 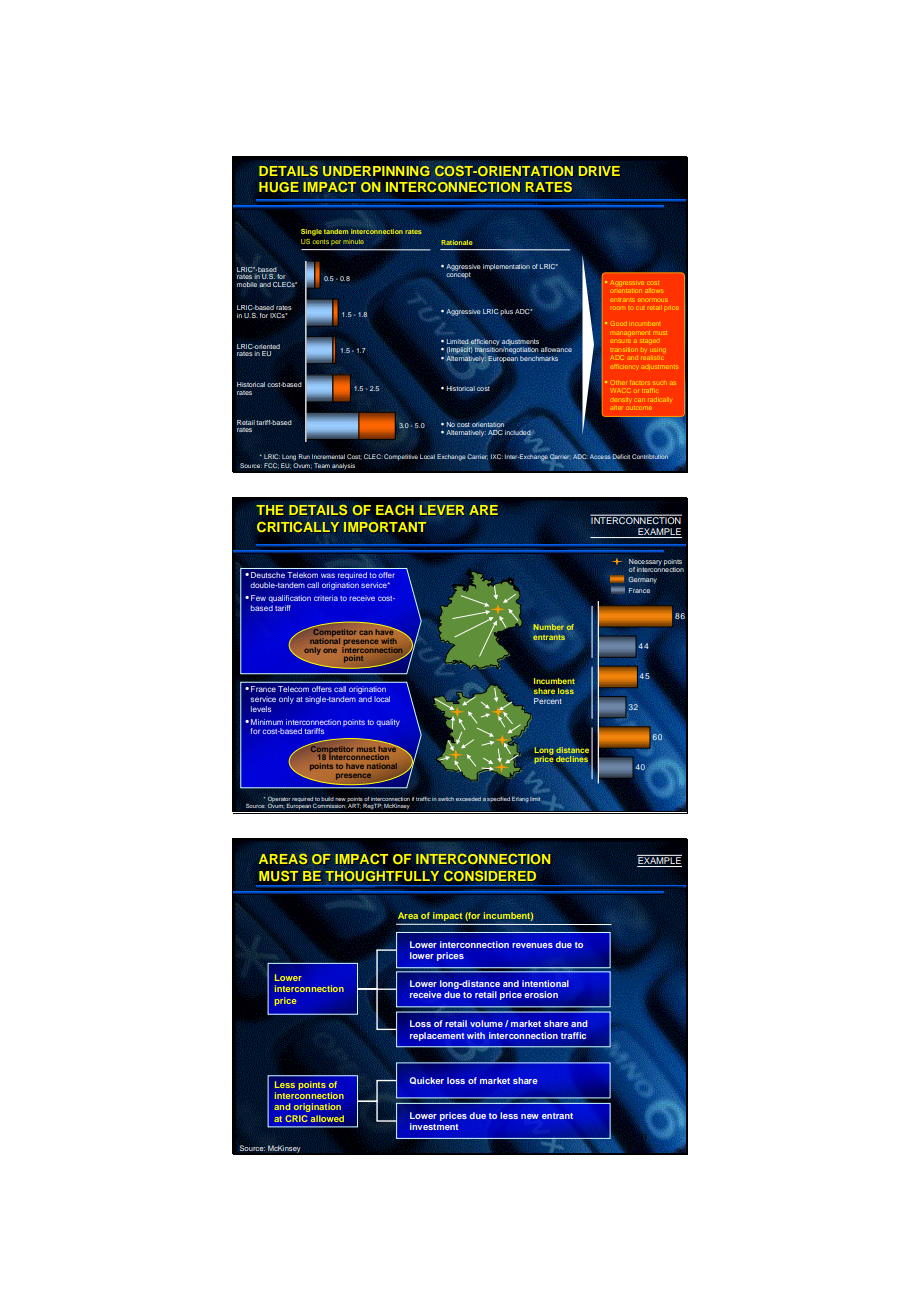 What do you see at coordinates (434, 1126) in the document?
I see `investment` at bounding box center [434, 1126].
